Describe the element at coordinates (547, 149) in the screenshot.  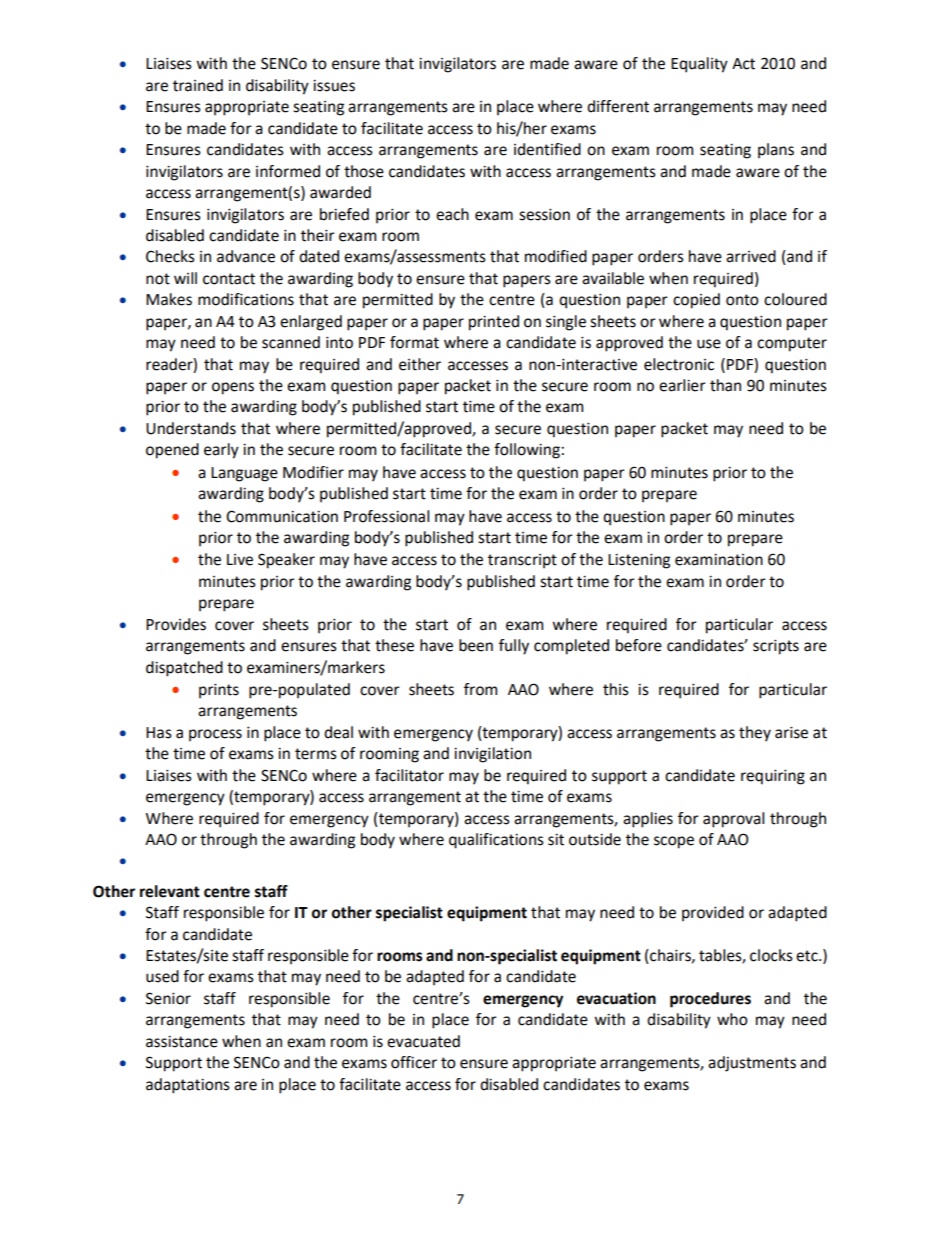
I see `identified` at that location.
